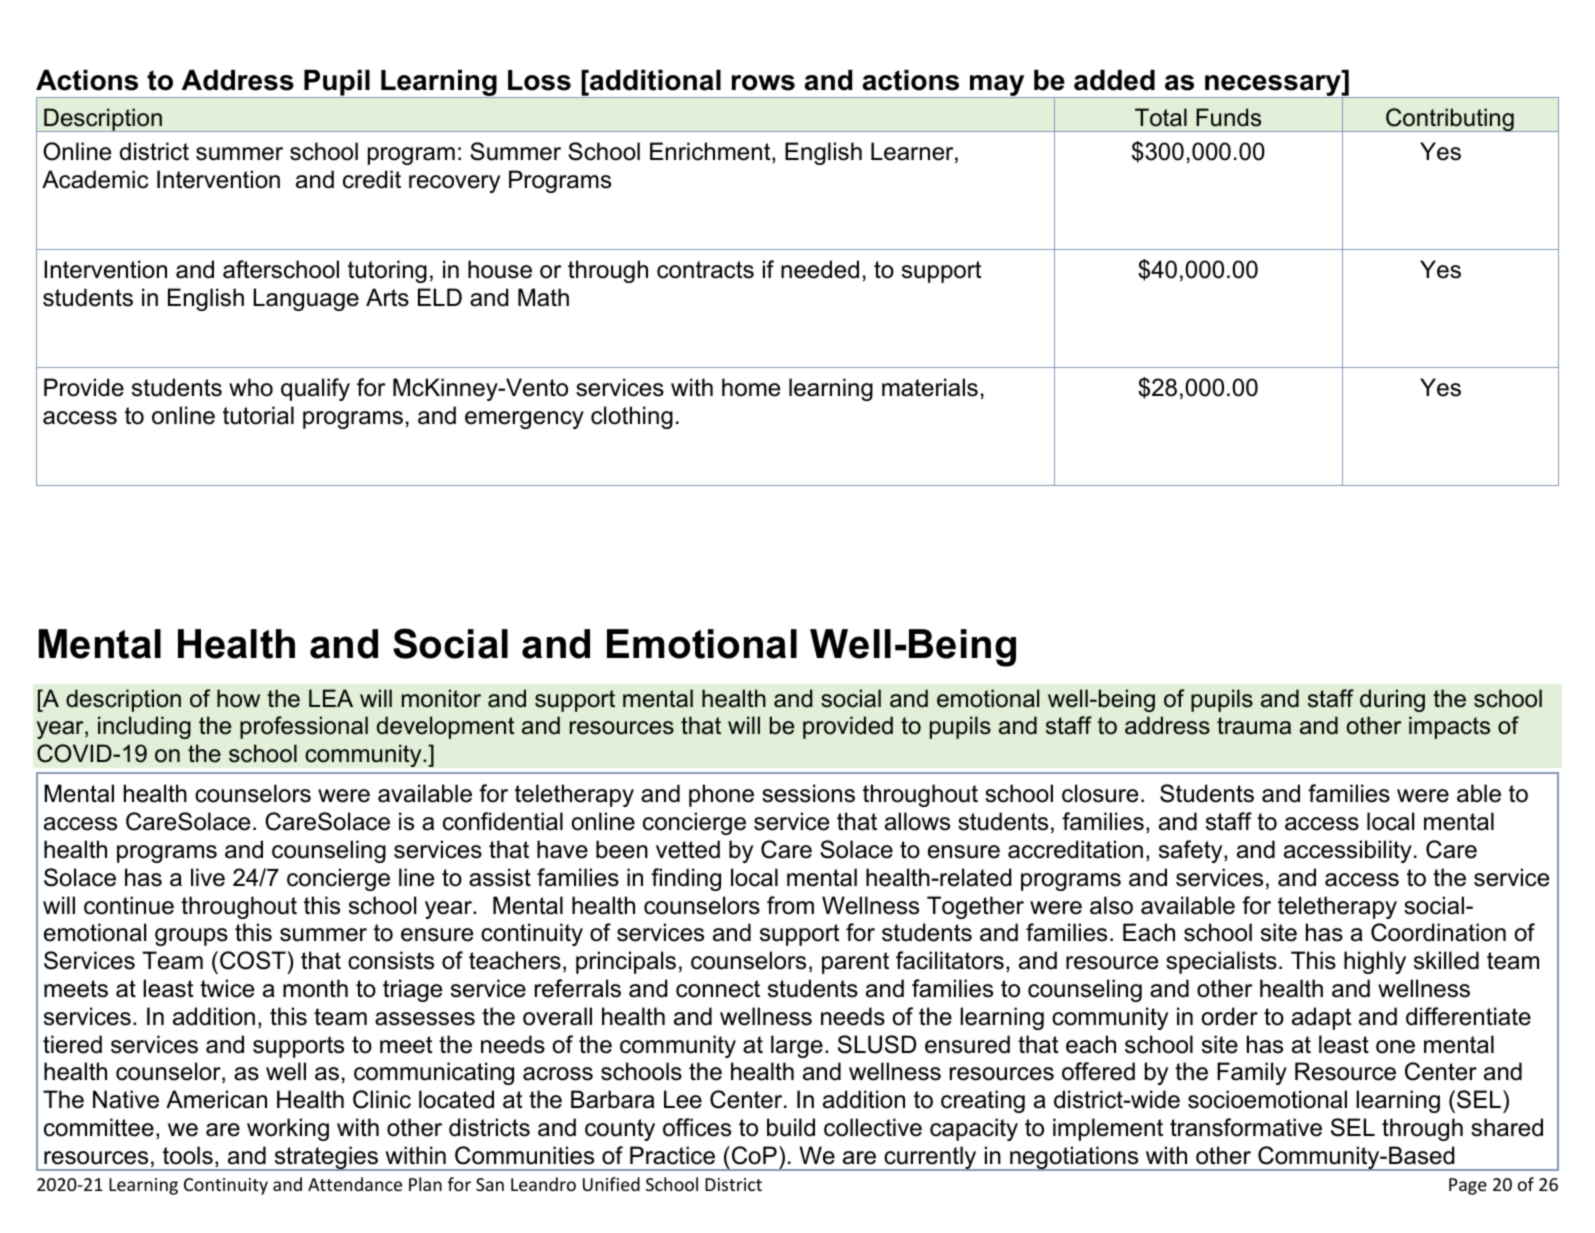  What do you see at coordinates (751, 387) in the screenshot?
I see `home` at bounding box center [751, 387].
